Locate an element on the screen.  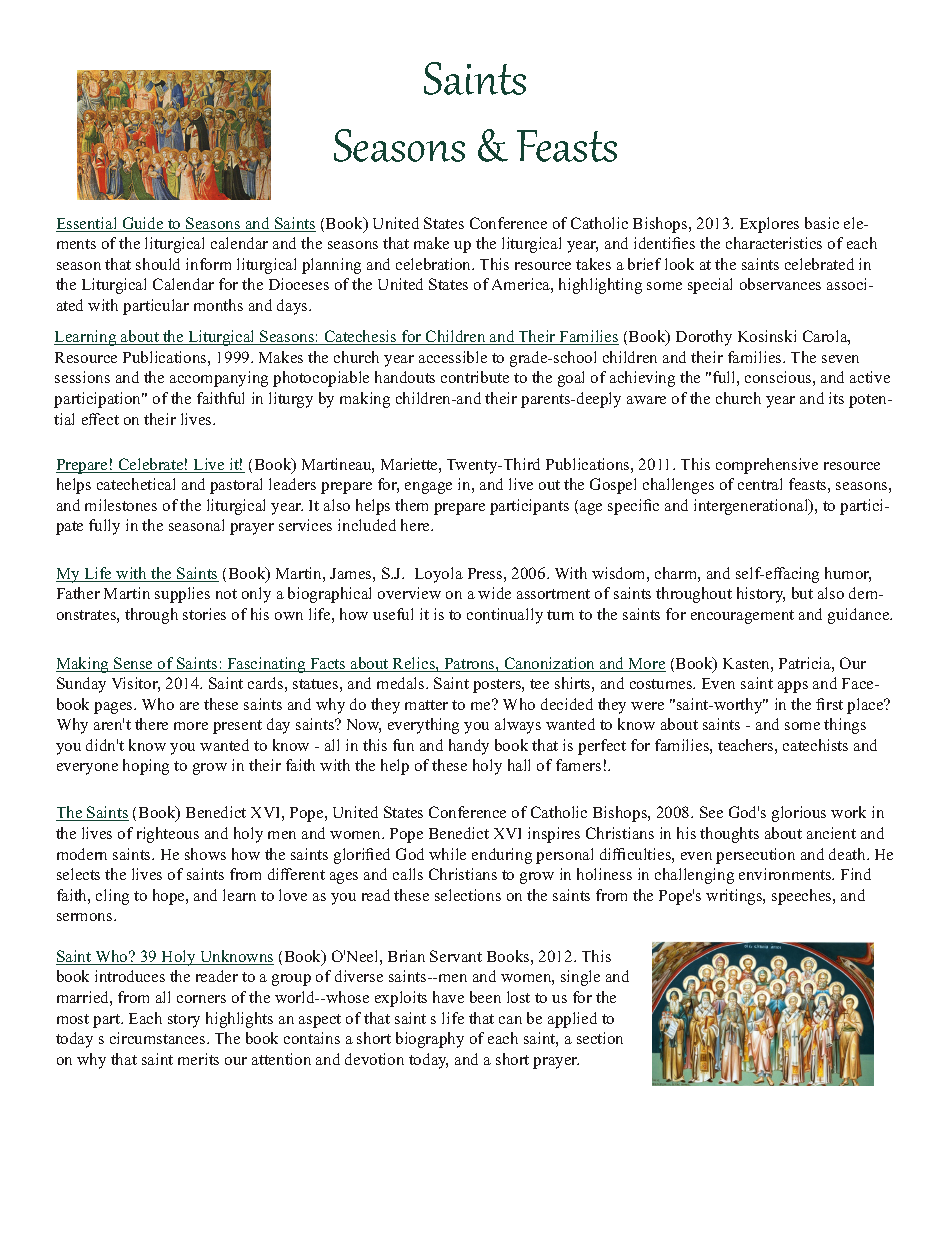
milestones is located at coordinates (121, 505).
